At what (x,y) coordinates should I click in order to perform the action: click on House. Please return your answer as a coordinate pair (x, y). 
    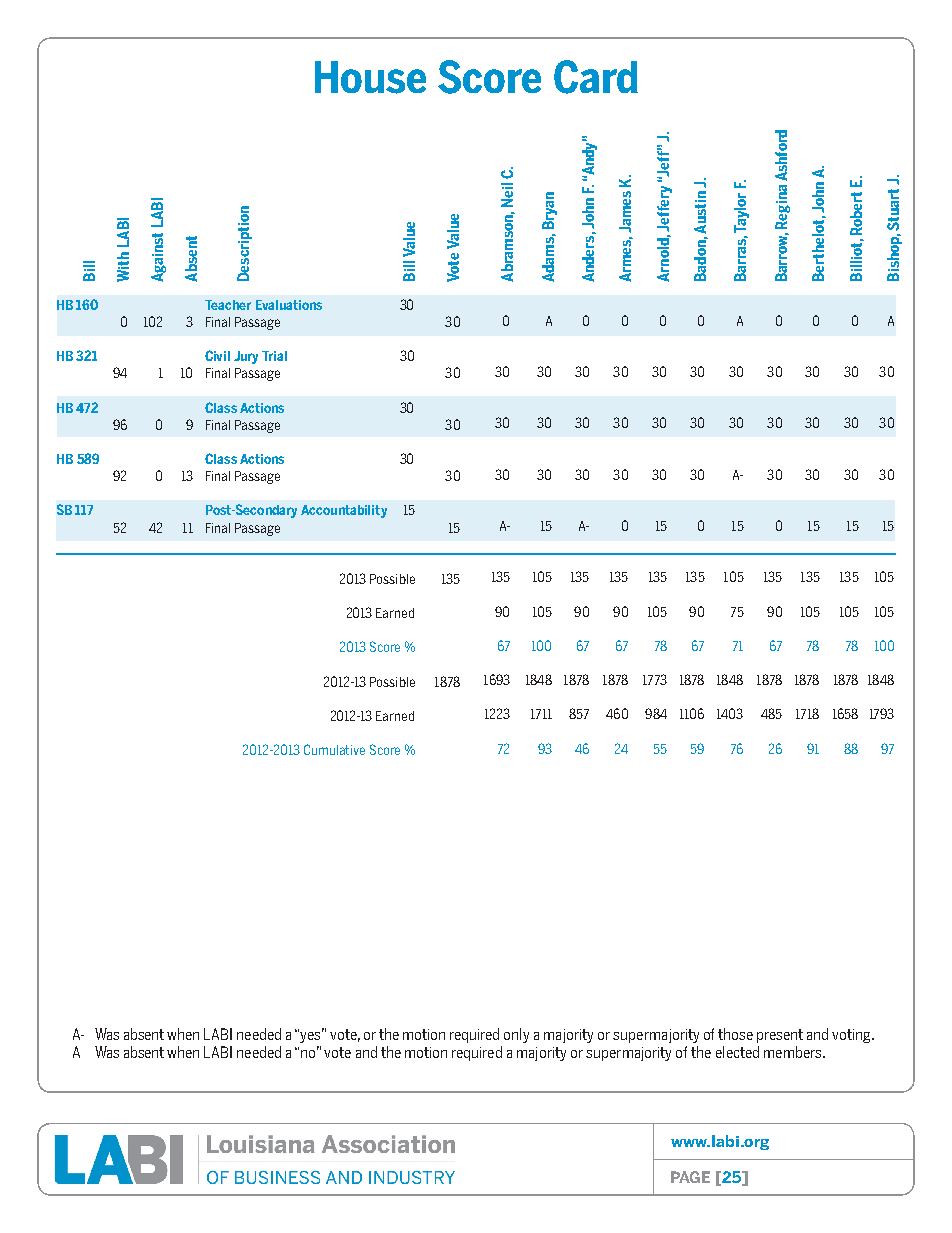
    Looking at the image, I should click on (370, 77).
